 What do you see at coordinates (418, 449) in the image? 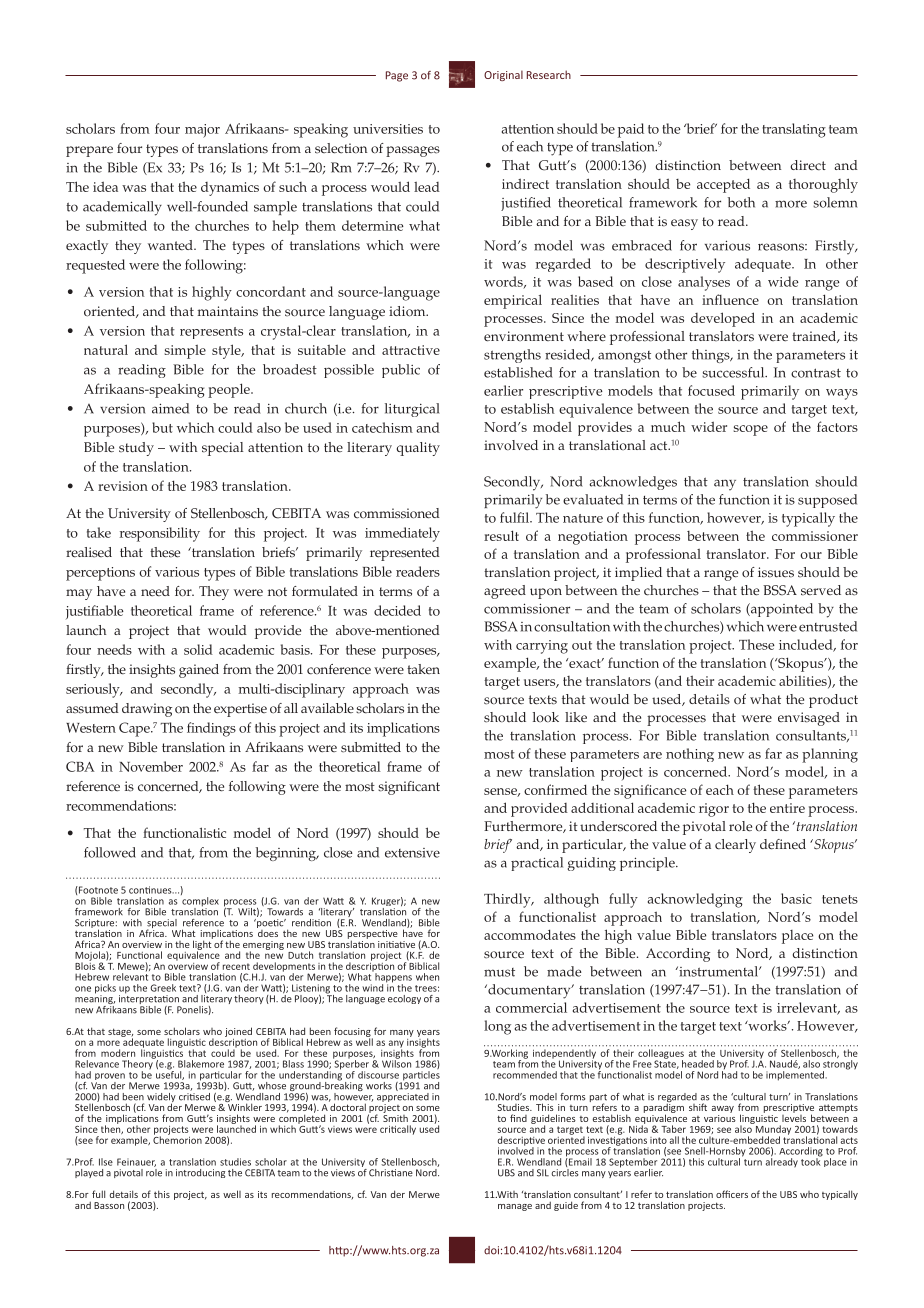
I see `quality` at bounding box center [418, 449].
